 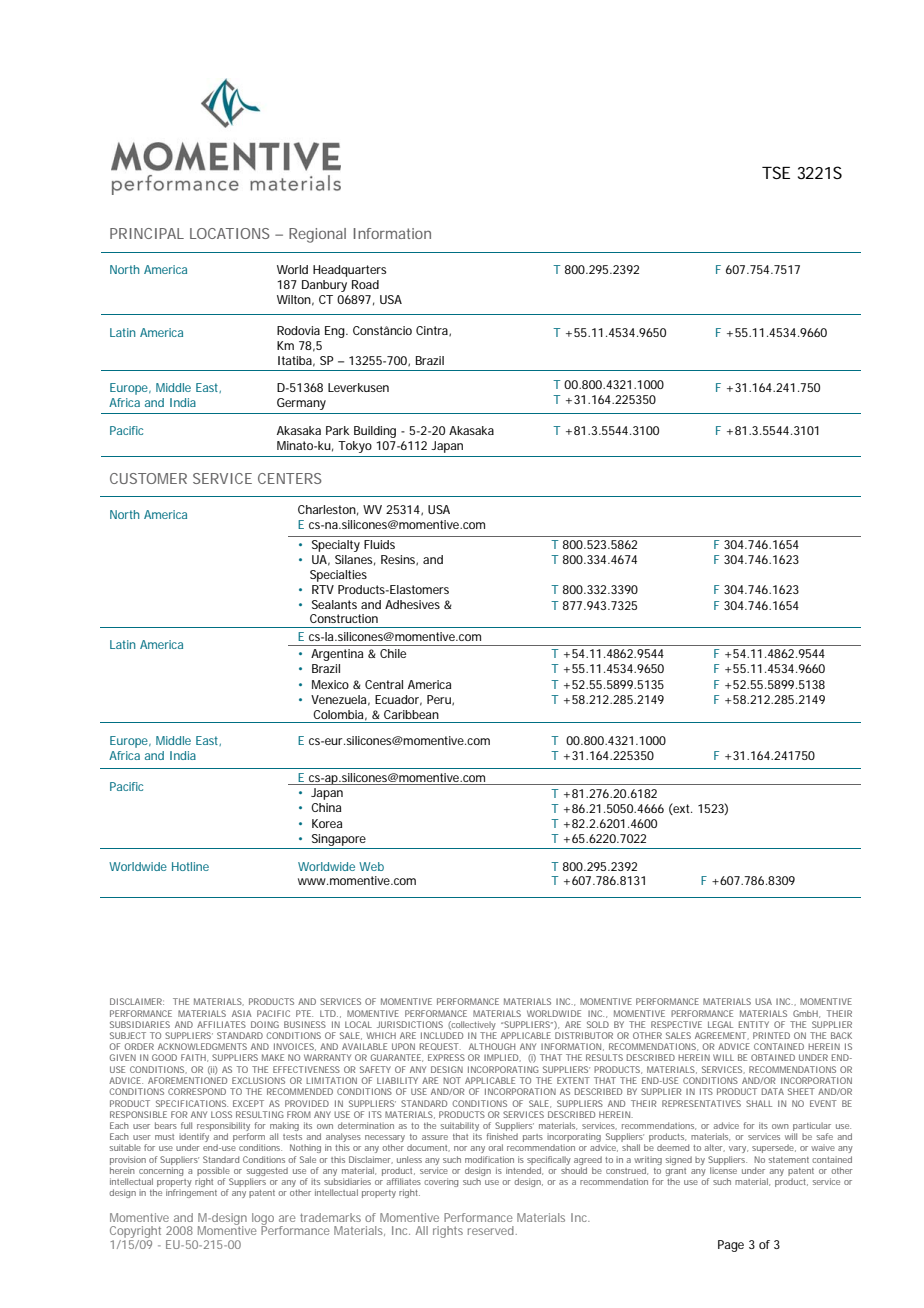 What do you see at coordinates (412, 604) in the screenshot?
I see `Adhesives` at bounding box center [412, 604].
